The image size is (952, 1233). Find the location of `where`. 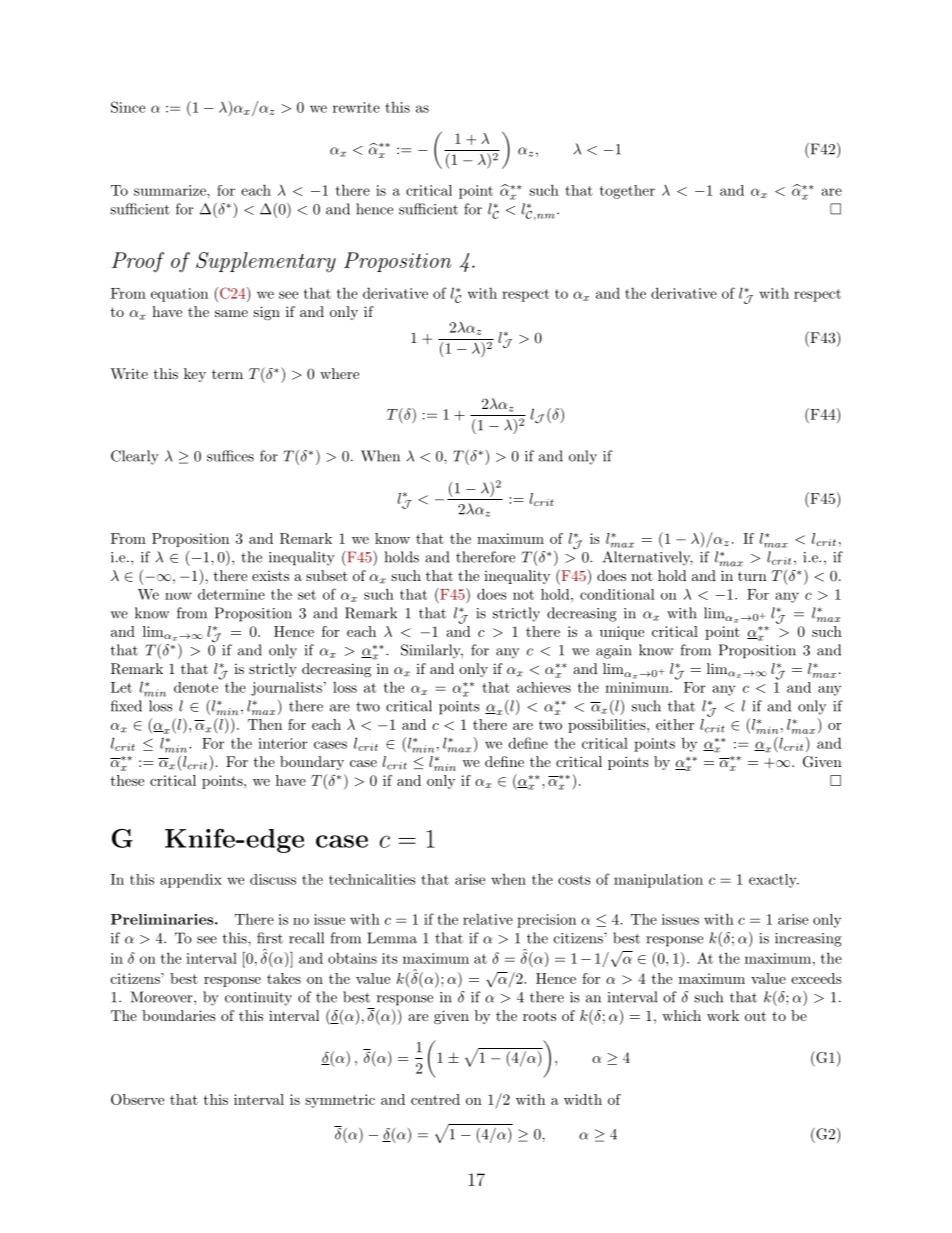

where is located at coordinates (339, 373).
